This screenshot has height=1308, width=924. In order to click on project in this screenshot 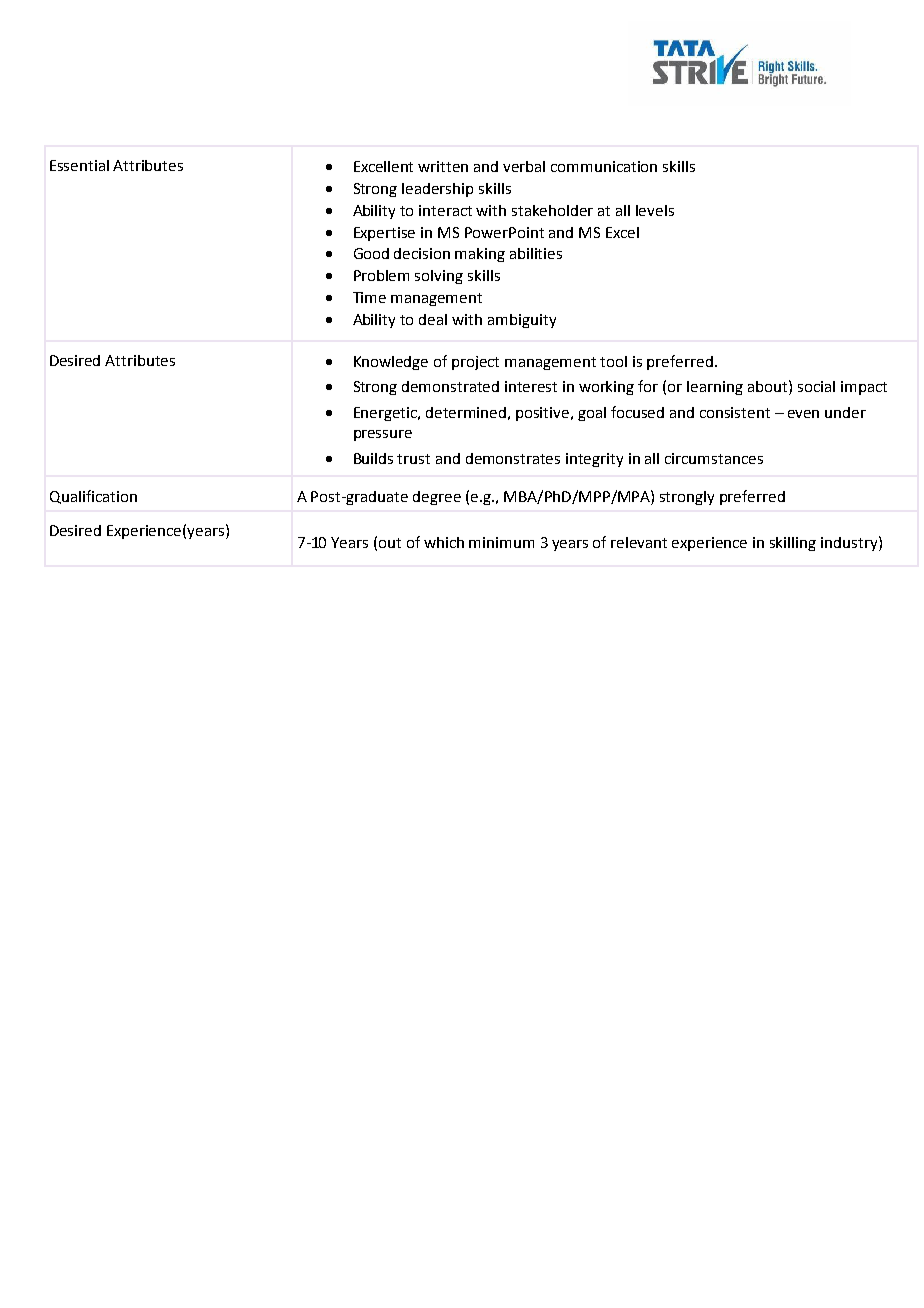, I will do `click(475, 363)`.
